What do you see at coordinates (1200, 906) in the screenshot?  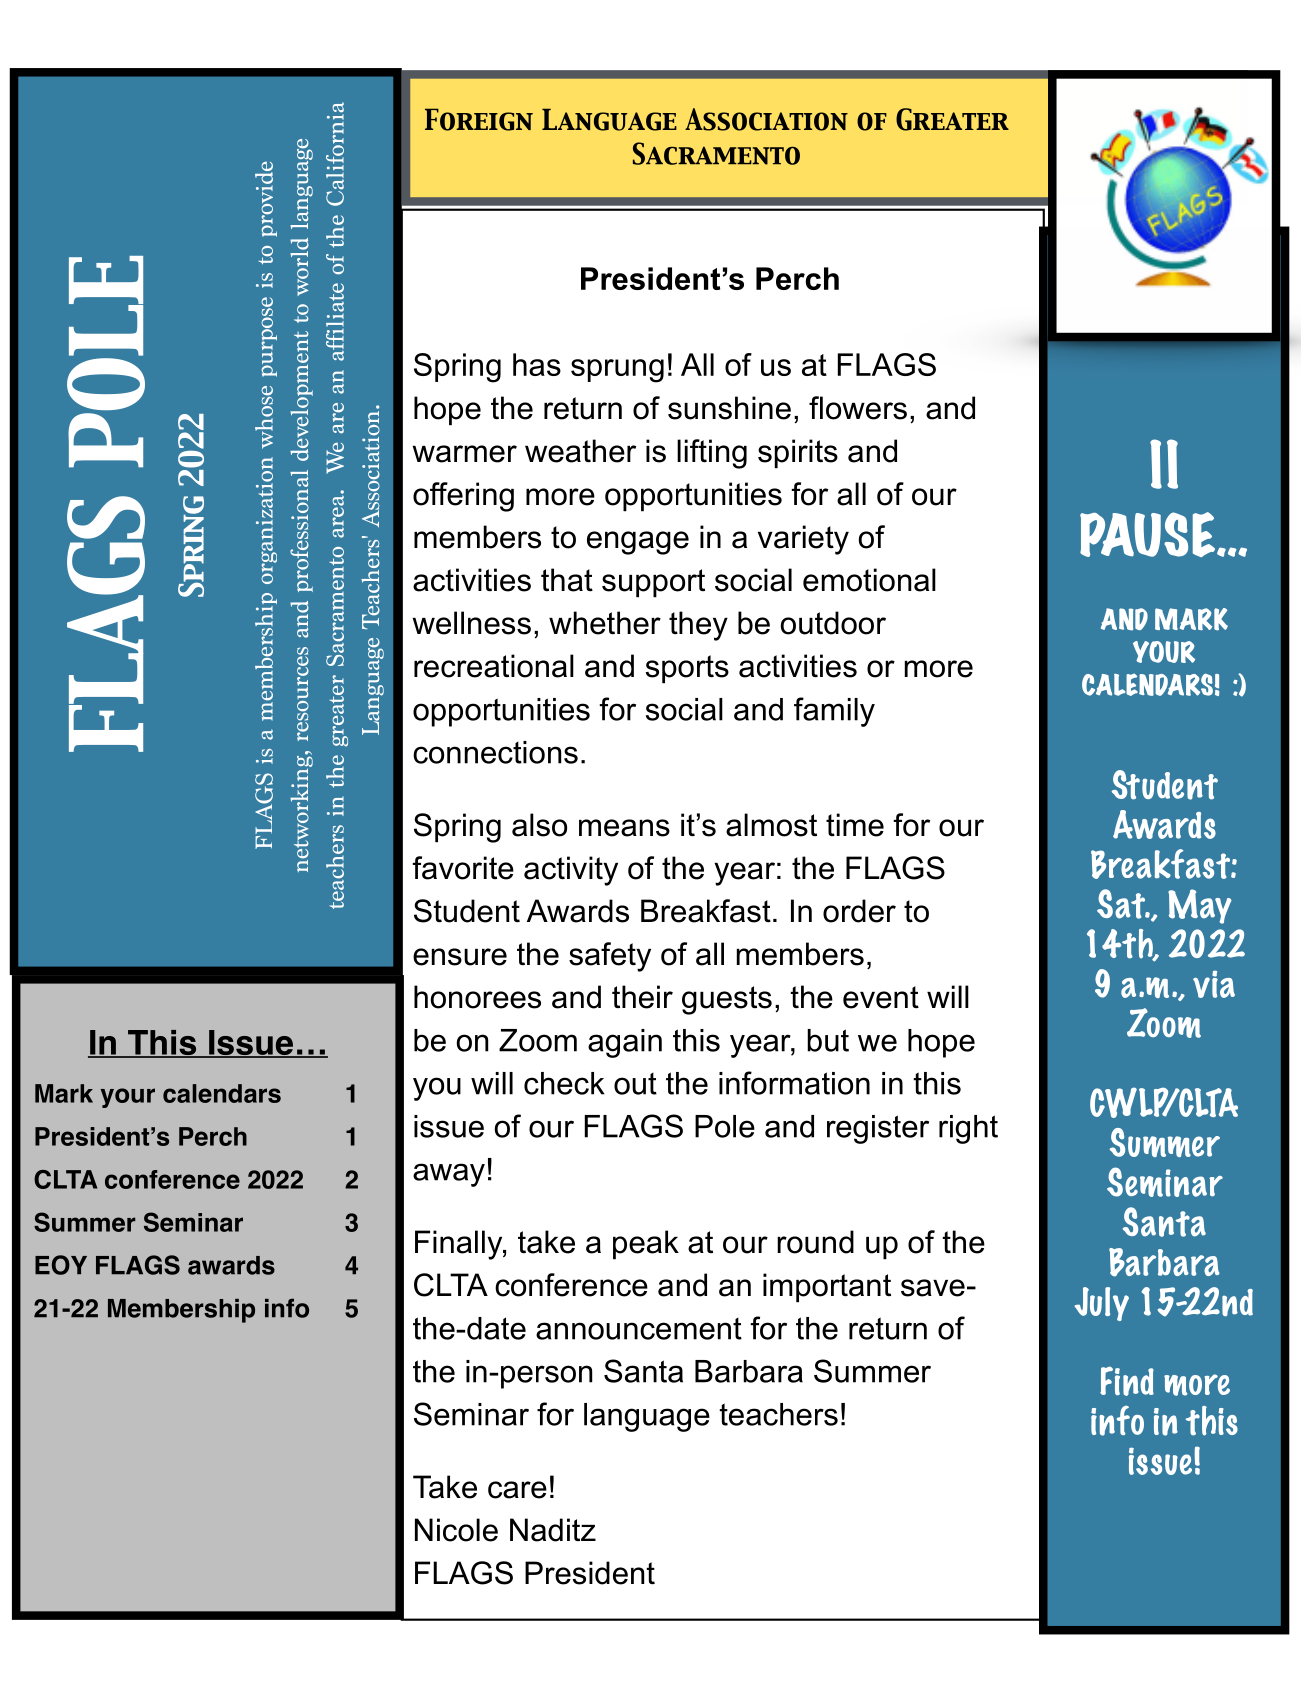 I see `May` at bounding box center [1200, 906].
